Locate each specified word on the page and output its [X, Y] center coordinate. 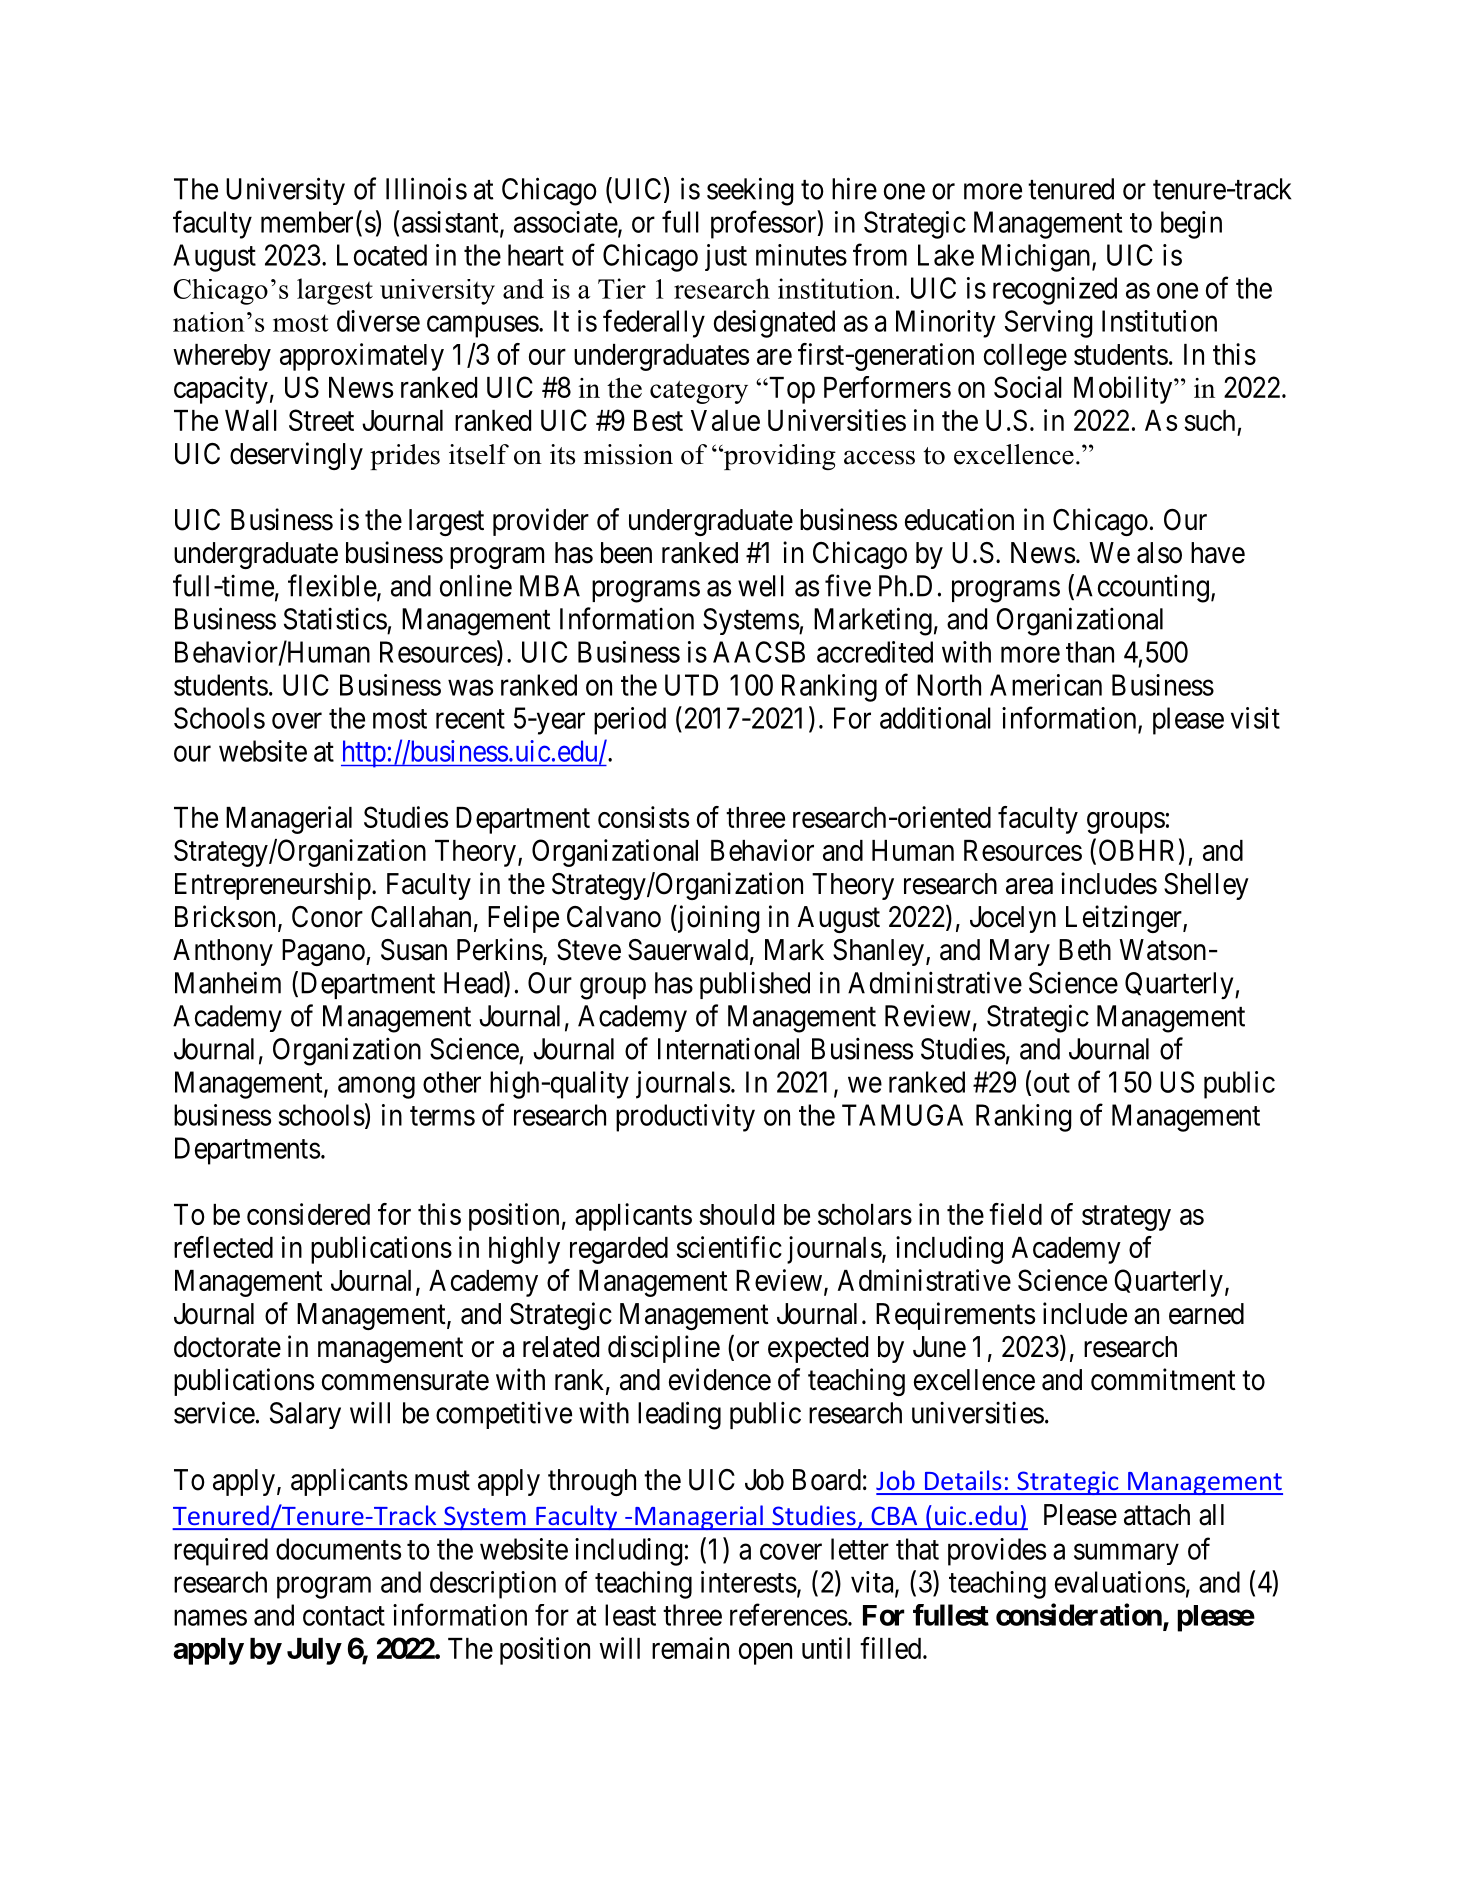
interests [749, 1582]
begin [1191, 225]
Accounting [1142, 589]
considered [308, 1214]
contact [344, 1616]
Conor [327, 917]
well [761, 586]
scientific [729, 1247]
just [726, 257]
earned [1206, 1314]
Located [382, 255]
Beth [1085, 950]
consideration [1079, 1614]
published [755, 985]
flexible [332, 585]
